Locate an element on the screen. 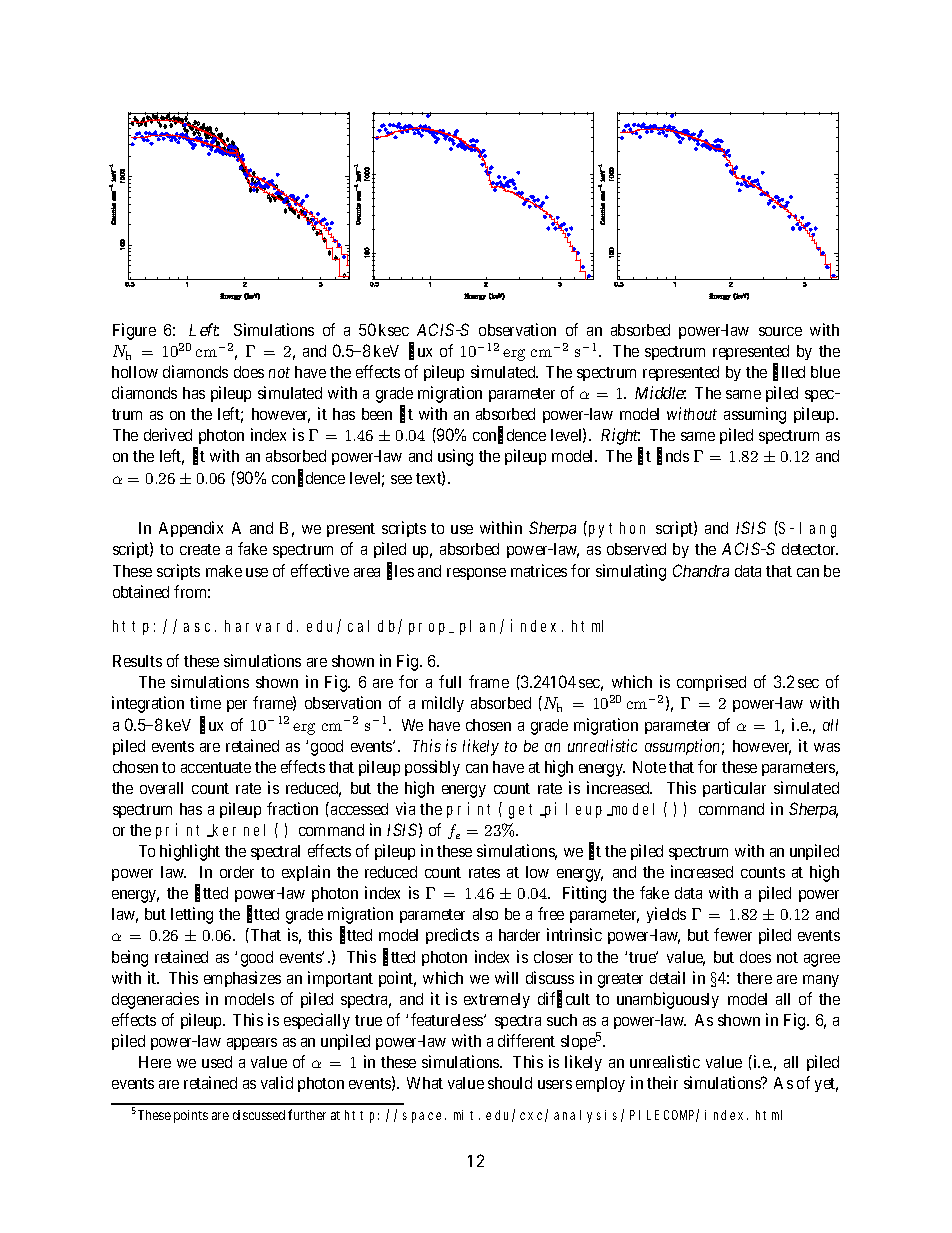  via is located at coordinates (405, 808).
